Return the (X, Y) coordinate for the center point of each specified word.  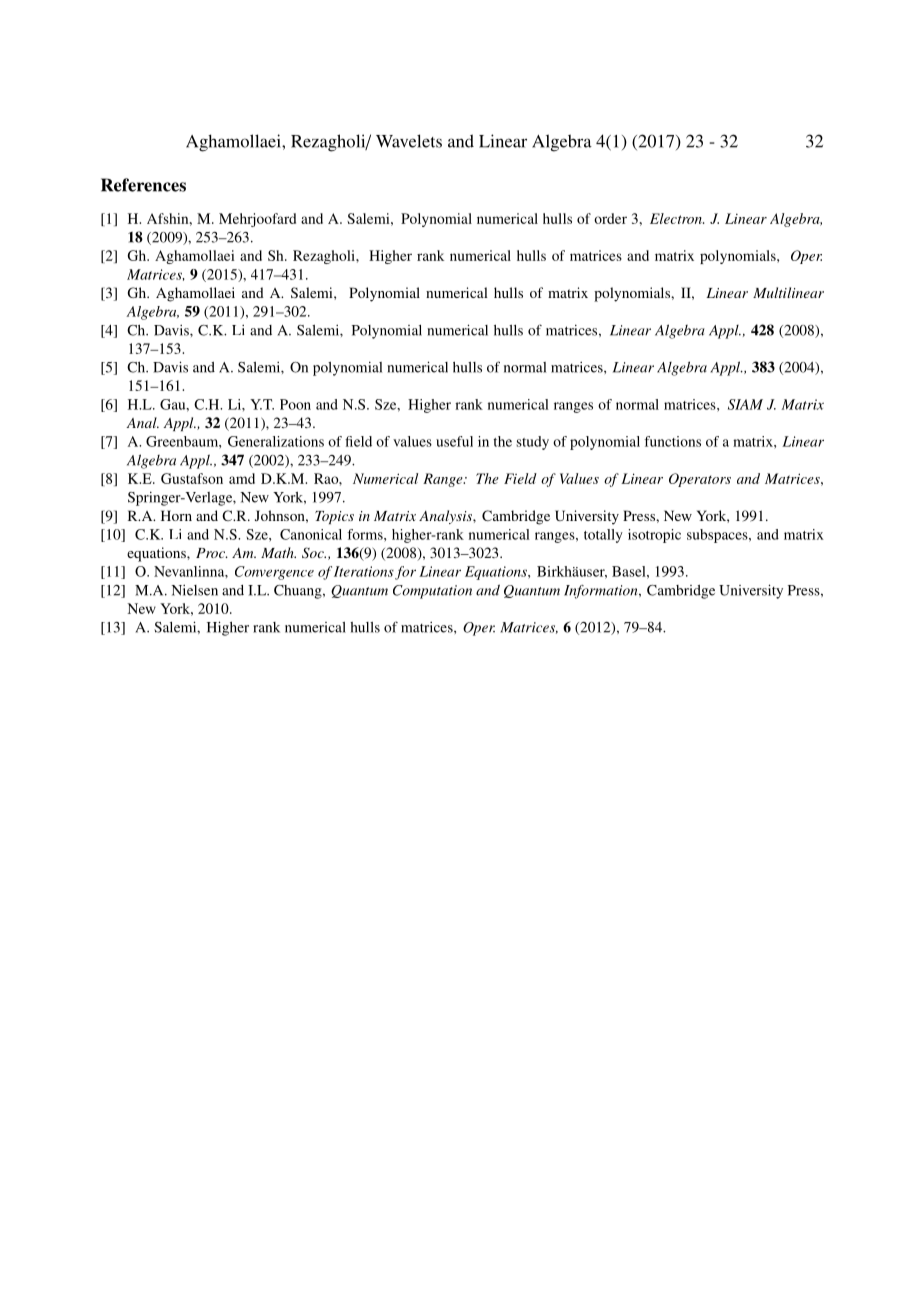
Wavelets (409, 141)
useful (454, 441)
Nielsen (194, 590)
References (143, 185)
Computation (432, 592)
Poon (295, 404)
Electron (677, 218)
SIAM (745, 404)
